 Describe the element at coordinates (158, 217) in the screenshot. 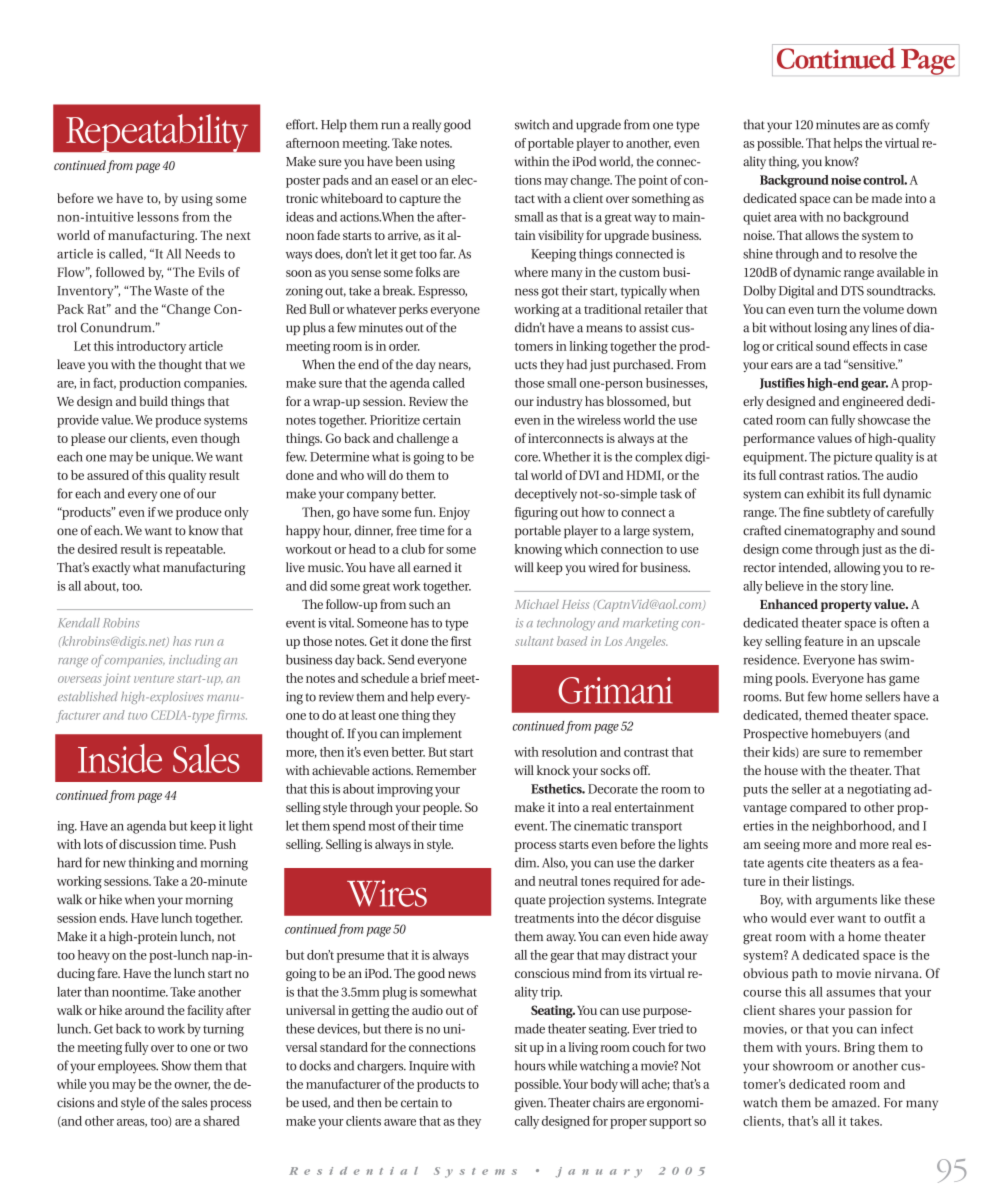

I see `lessons` at that location.
